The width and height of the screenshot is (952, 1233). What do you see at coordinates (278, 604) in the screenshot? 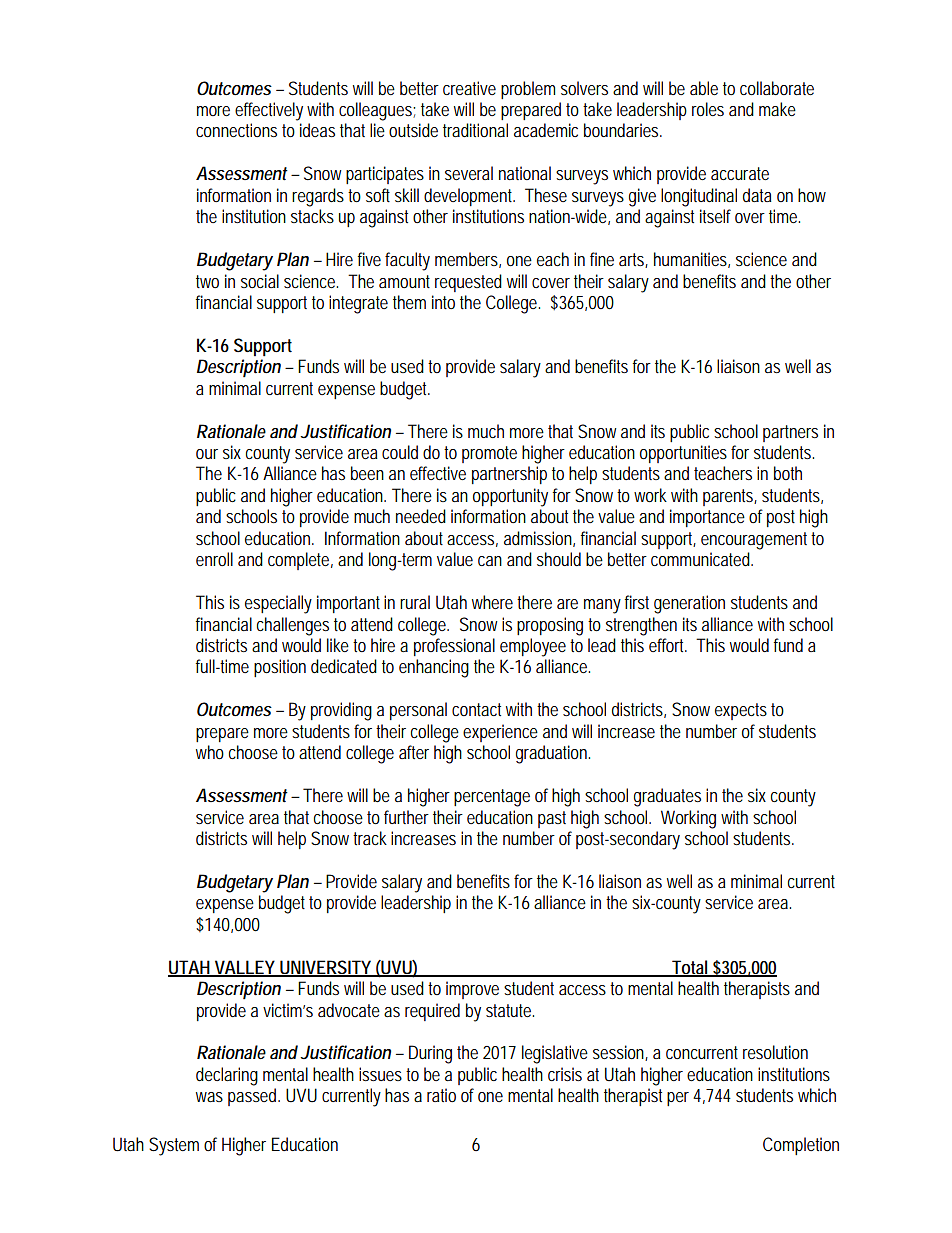
I see `especially` at bounding box center [278, 604].
